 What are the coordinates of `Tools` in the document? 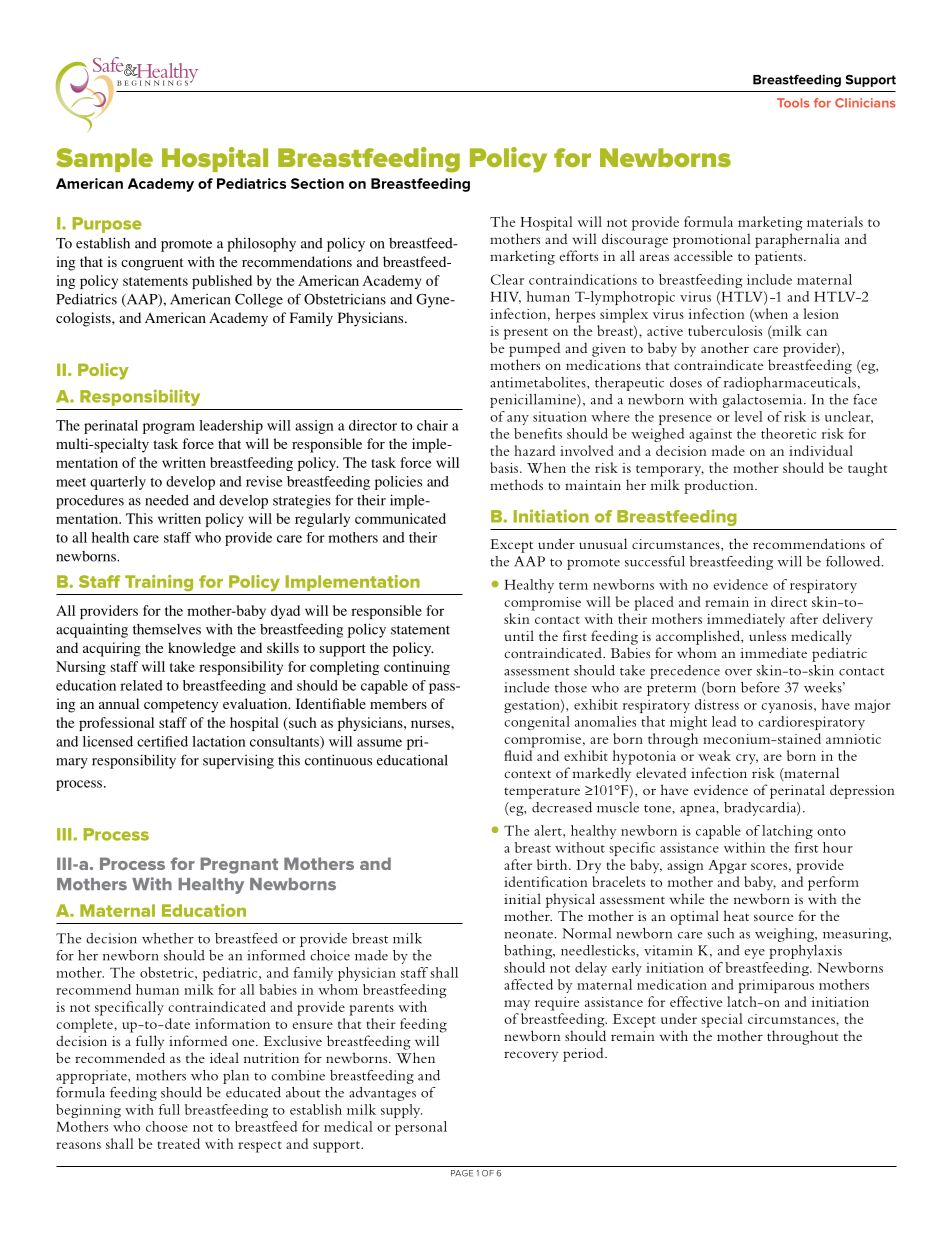 It's located at (793, 103).
